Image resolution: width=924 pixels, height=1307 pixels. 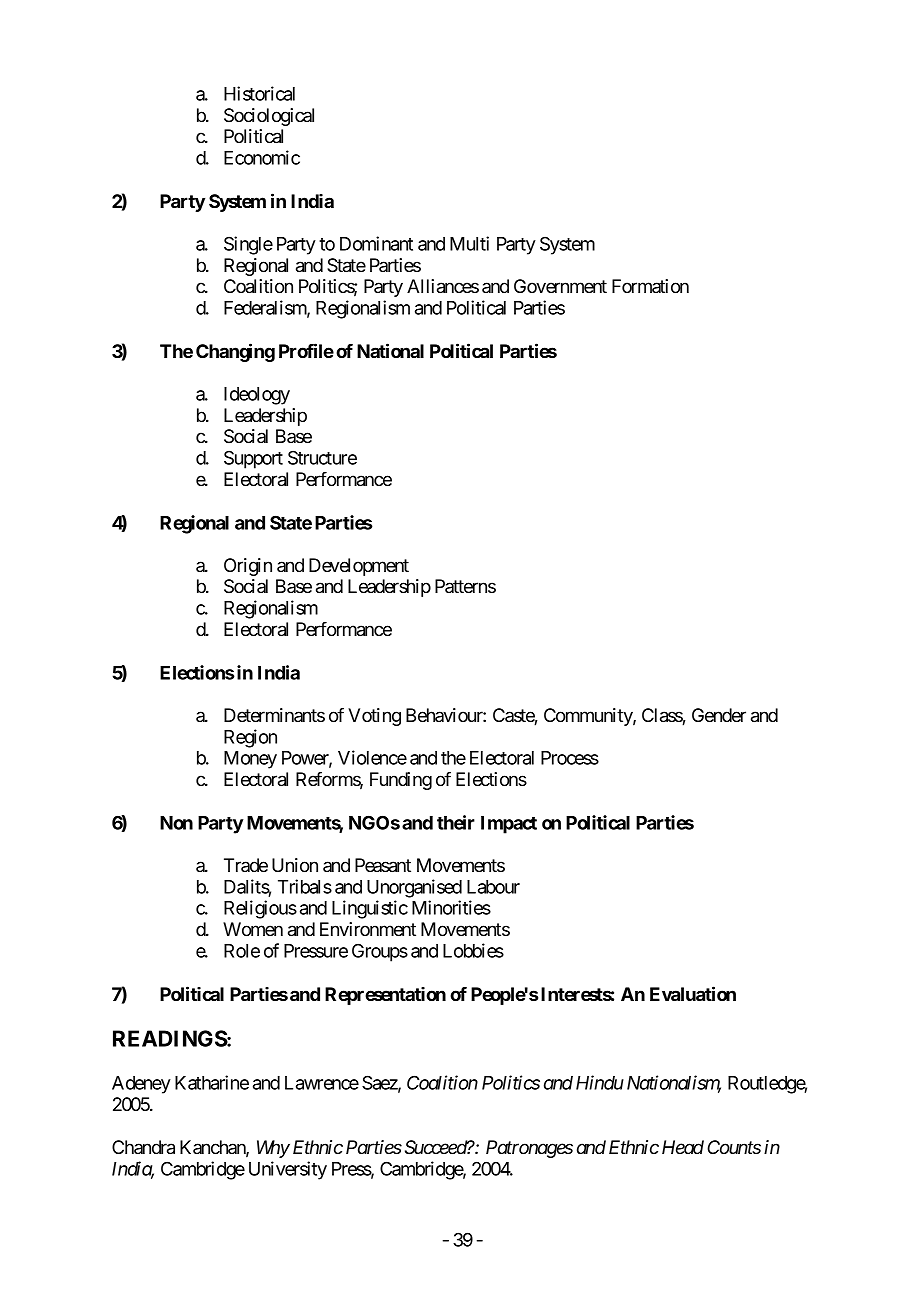 What do you see at coordinates (246, 865) in the screenshot?
I see `Trade` at bounding box center [246, 865].
